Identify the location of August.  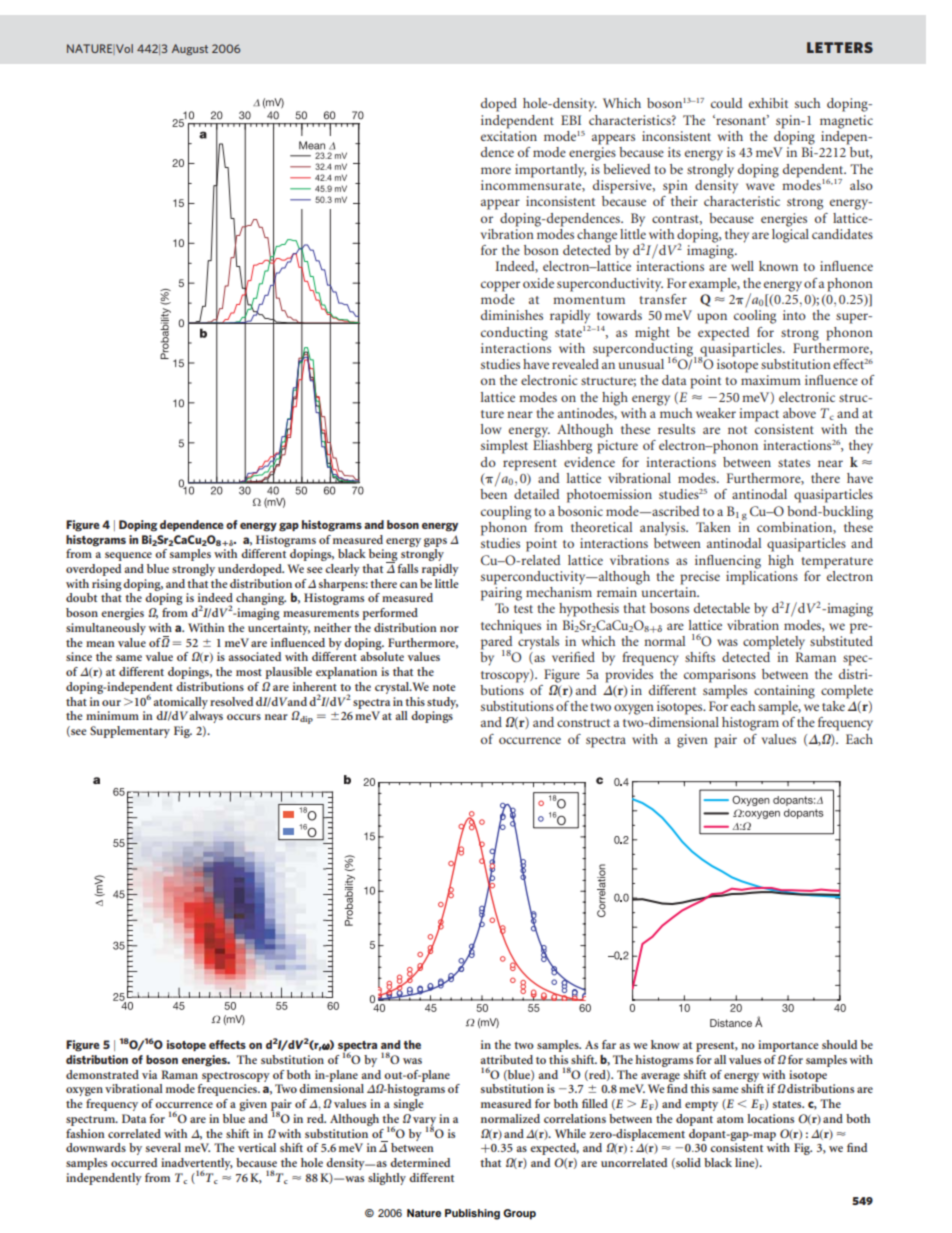
(190, 49).
